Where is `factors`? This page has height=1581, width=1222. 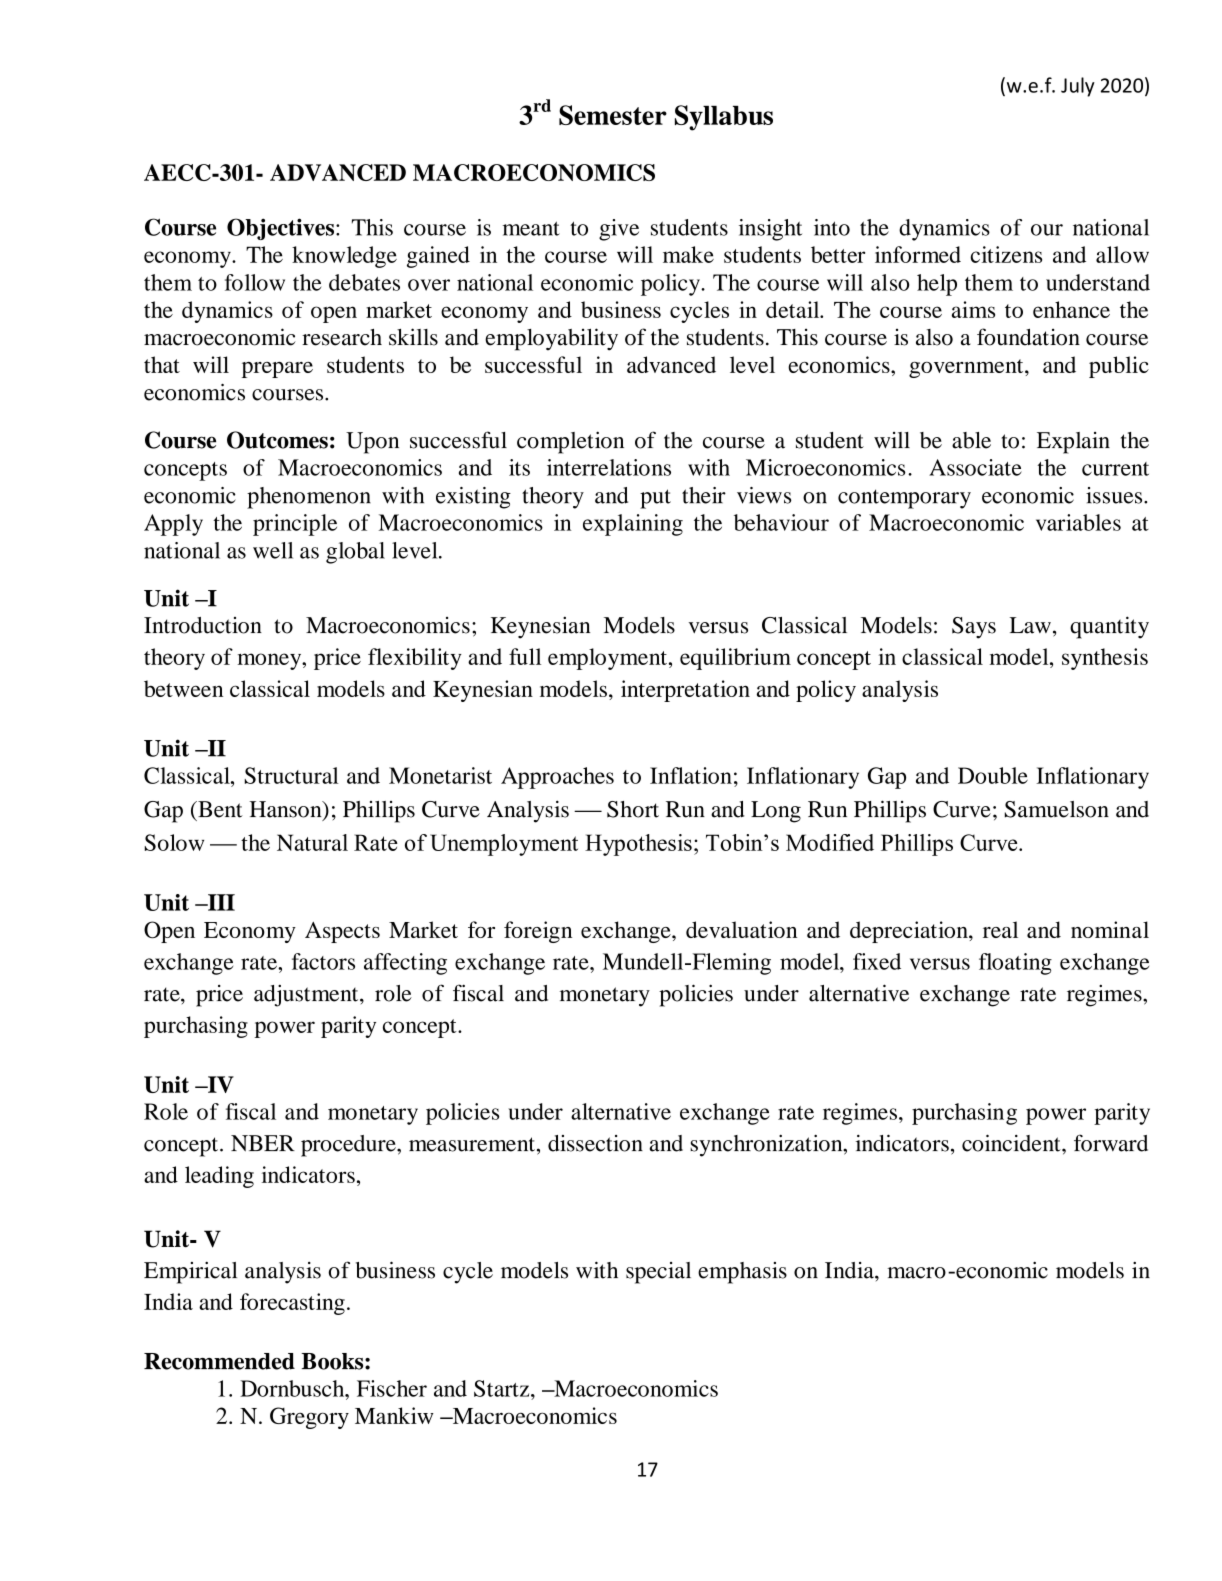
factors is located at coordinates (323, 961).
